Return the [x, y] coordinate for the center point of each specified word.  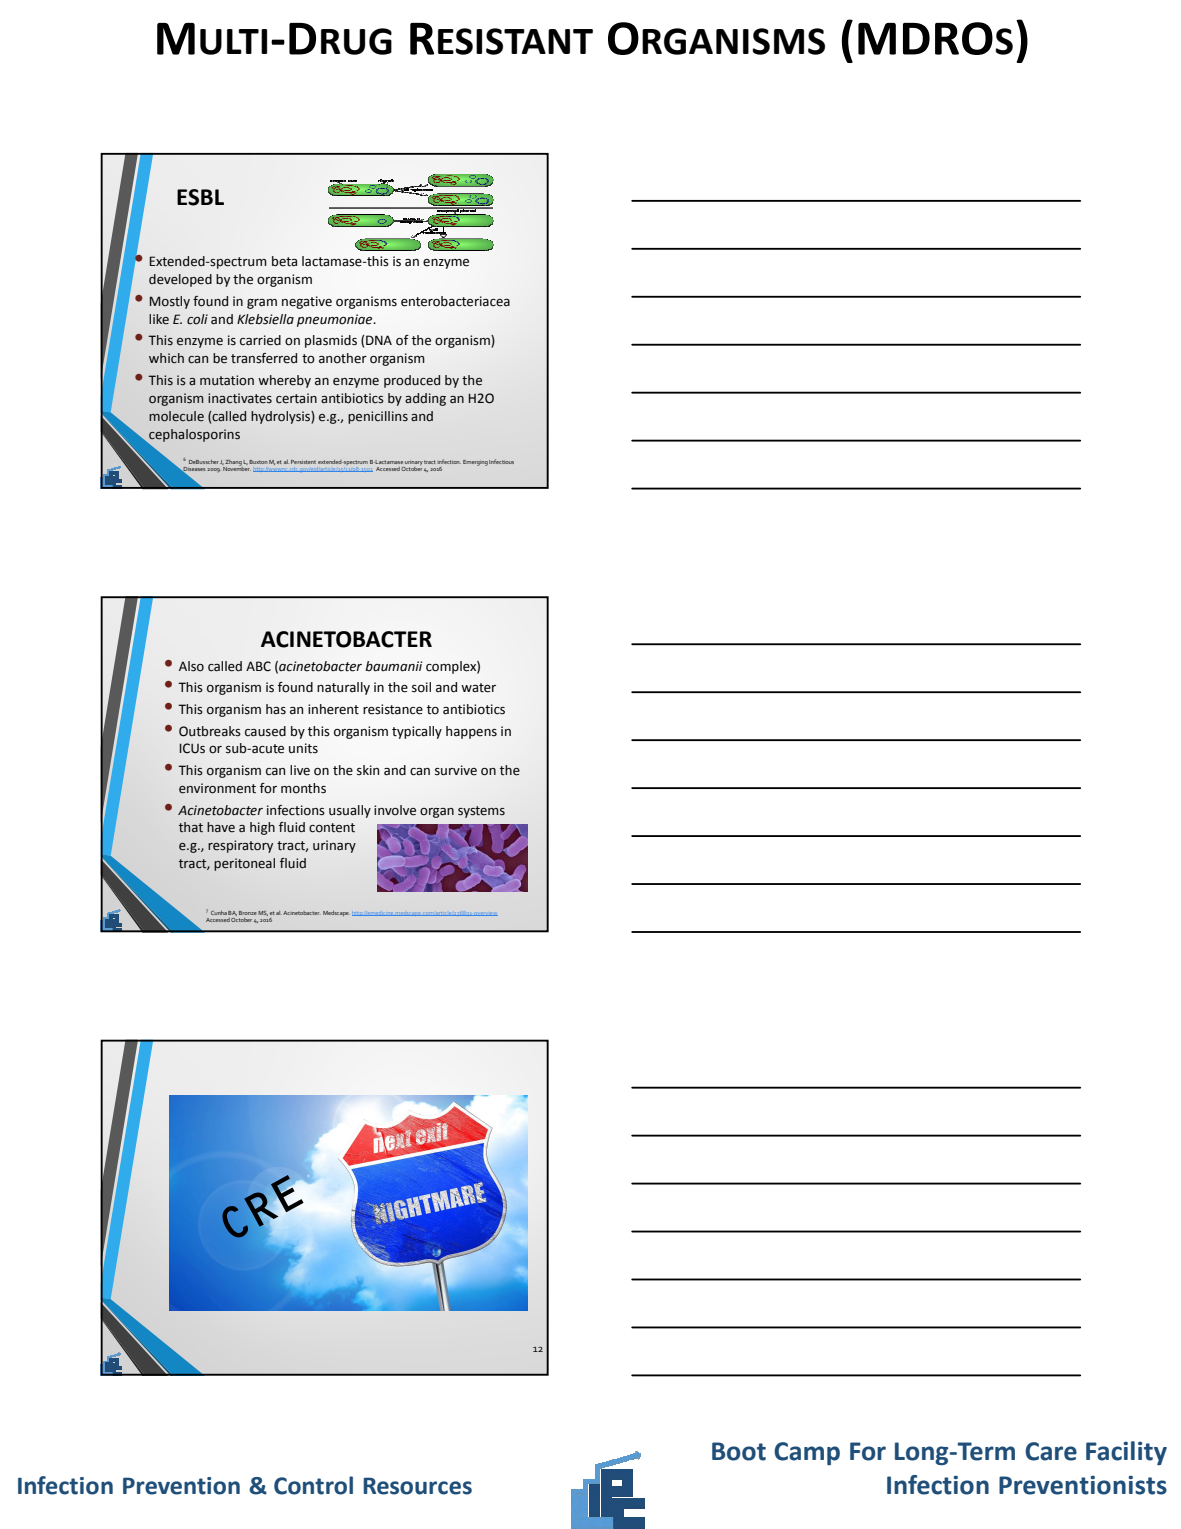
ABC [258, 666]
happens [471, 732]
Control [313, 1485]
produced [412, 381]
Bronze [248, 913]
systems [481, 812]
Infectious [501, 461]
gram [262, 304]
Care [1051, 1451]
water [478, 688]
